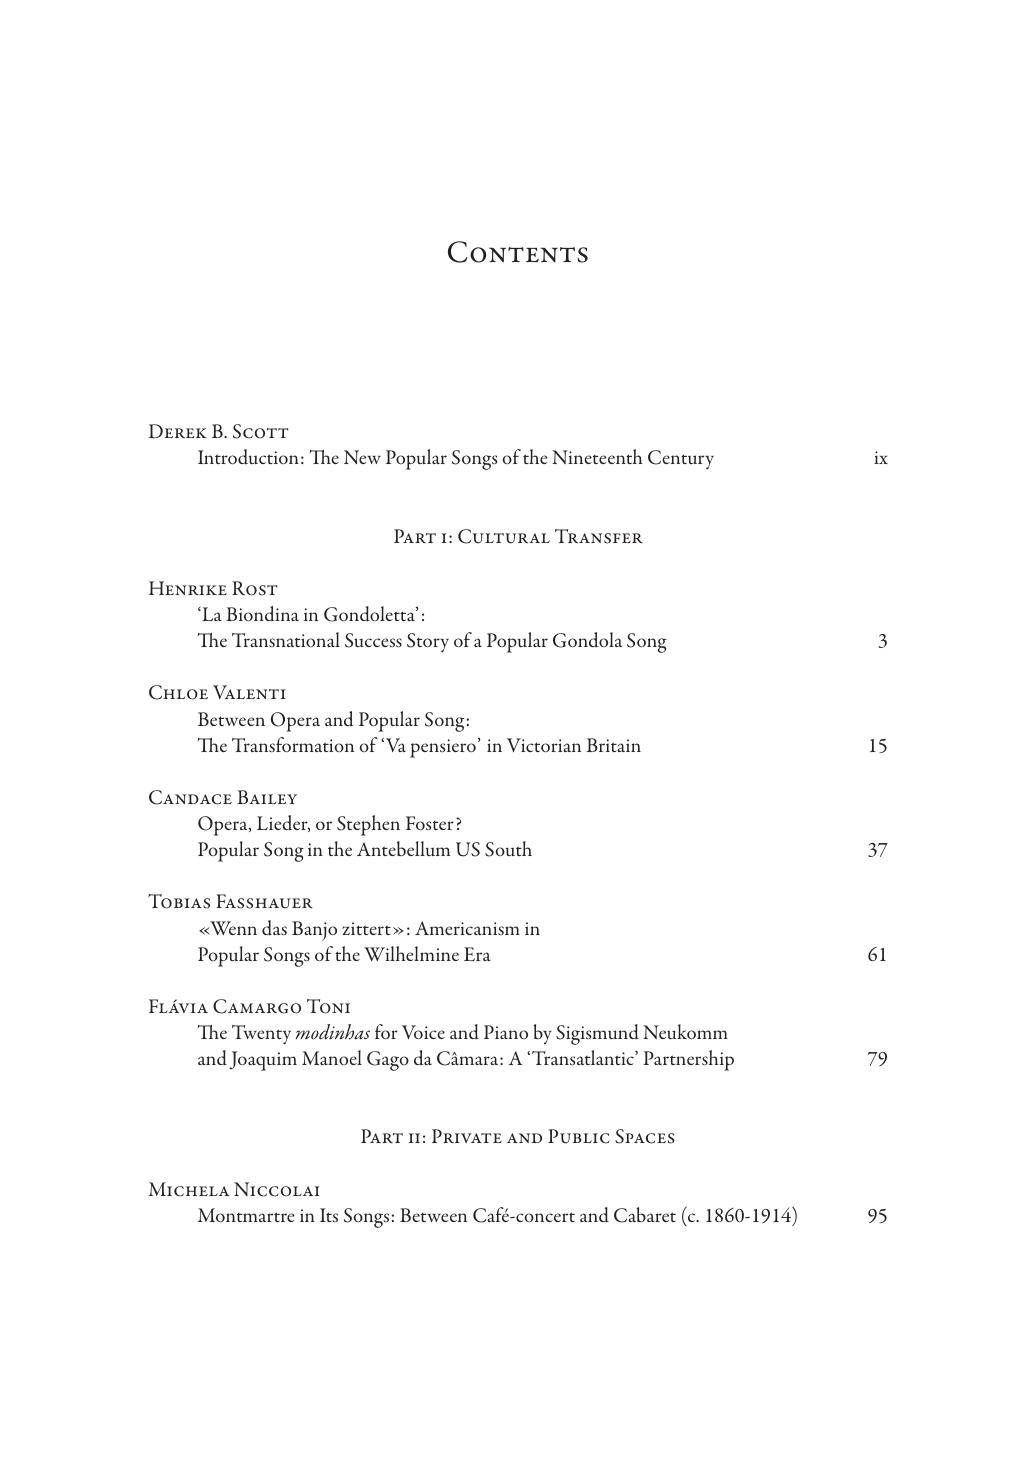 This screenshot has height=1466, width=1036. Describe the element at coordinates (597, 456) in the screenshot. I see `Nineteenth` at that location.
